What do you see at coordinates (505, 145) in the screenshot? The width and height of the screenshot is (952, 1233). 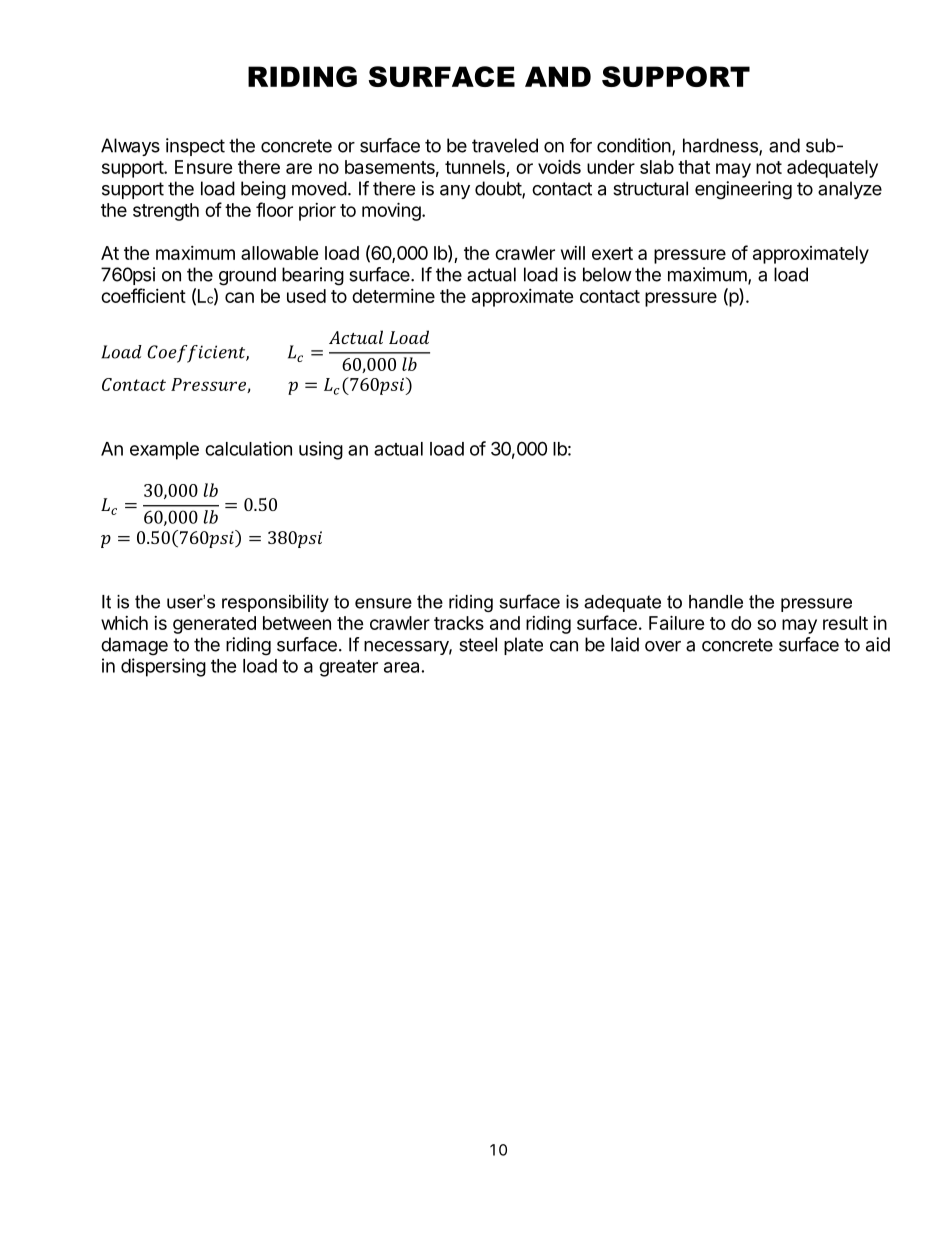 I see `traveled` at bounding box center [505, 145].
